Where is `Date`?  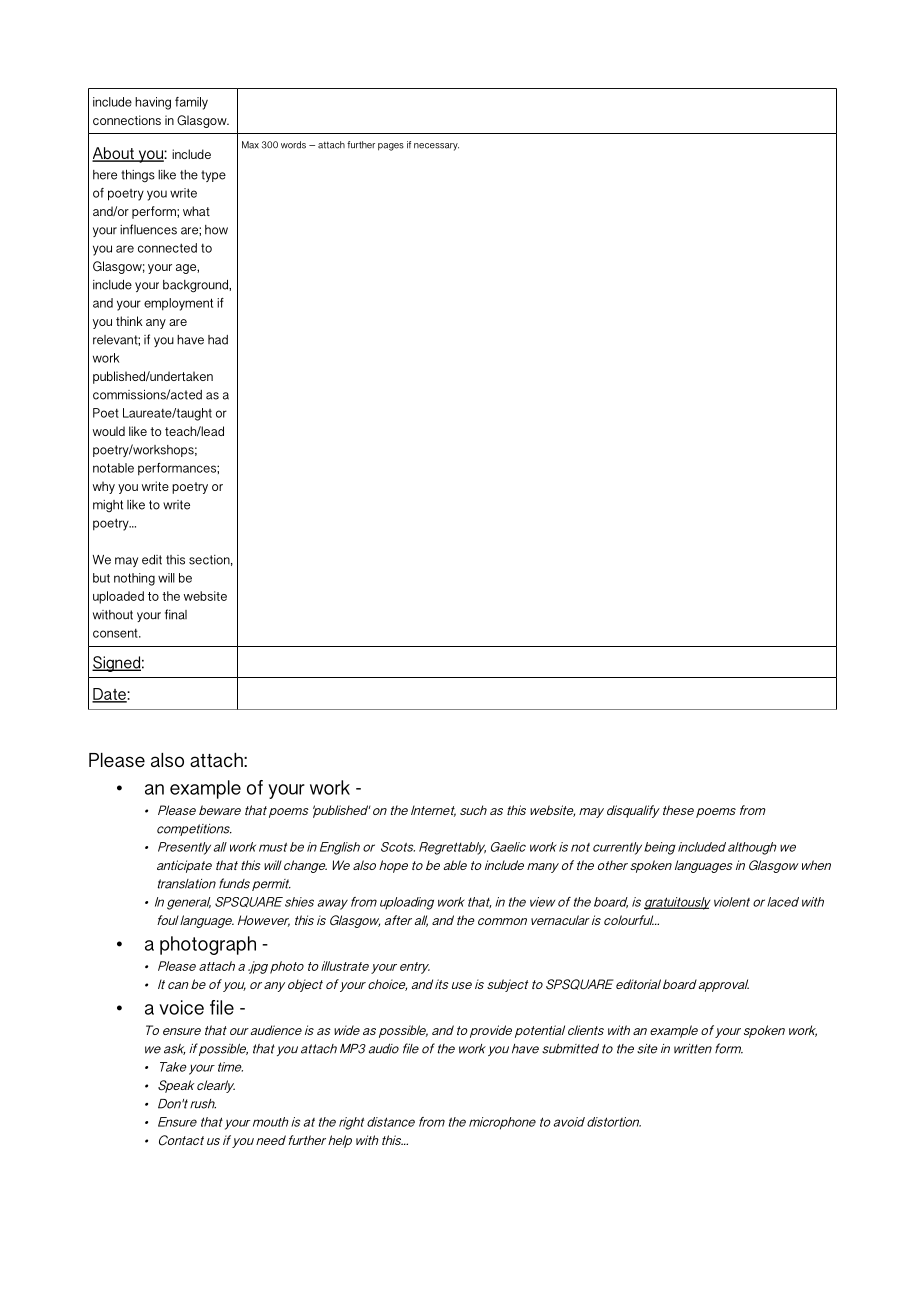
Date is located at coordinates (110, 695).
